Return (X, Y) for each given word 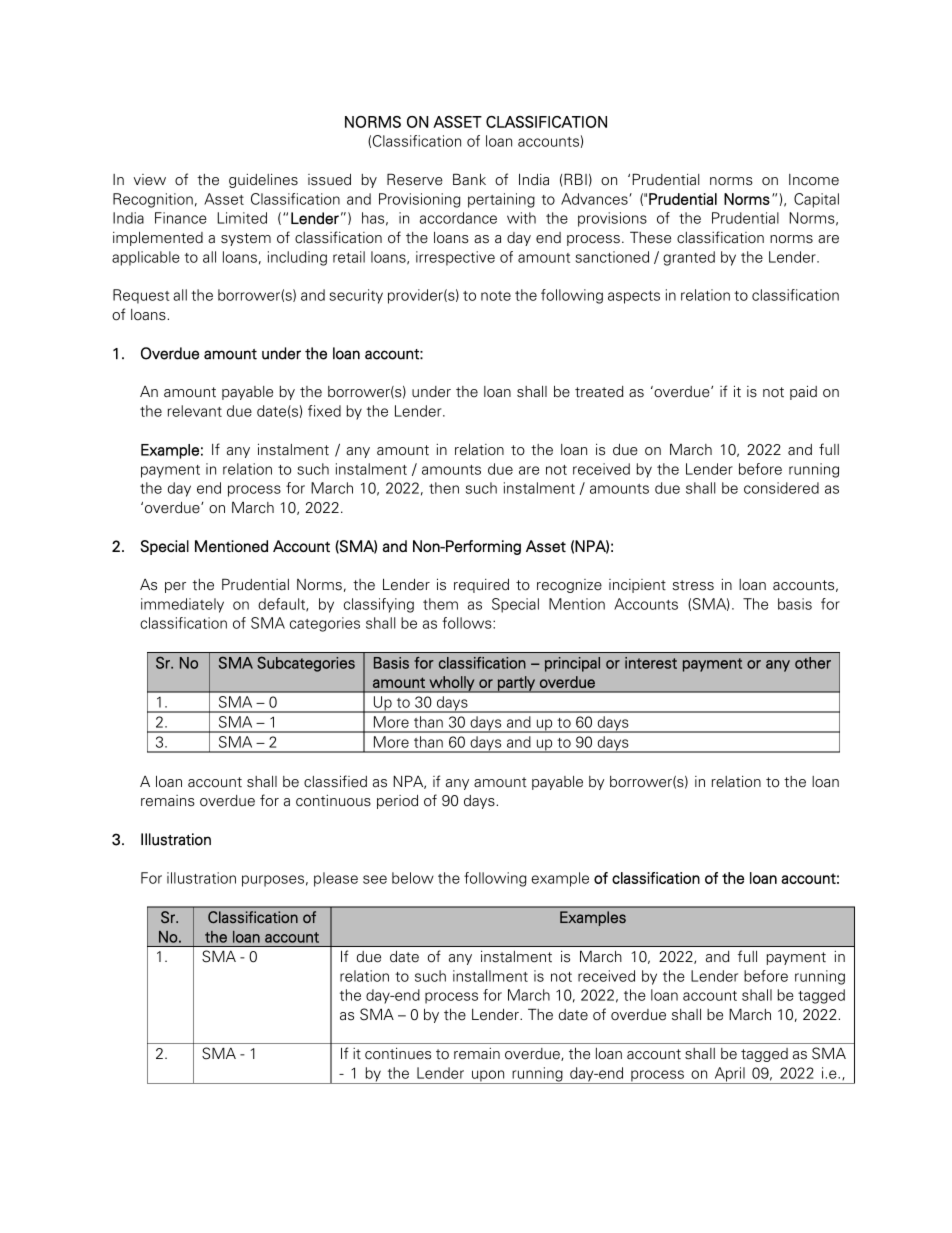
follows (468, 623)
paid (803, 392)
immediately (182, 605)
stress (693, 585)
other (813, 663)
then (444, 488)
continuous (333, 801)
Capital (816, 200)
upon (488, 1077)
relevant (195, 411)
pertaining (501, 200)
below (413, 878)
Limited (242, 218)
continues (398, 1053)
